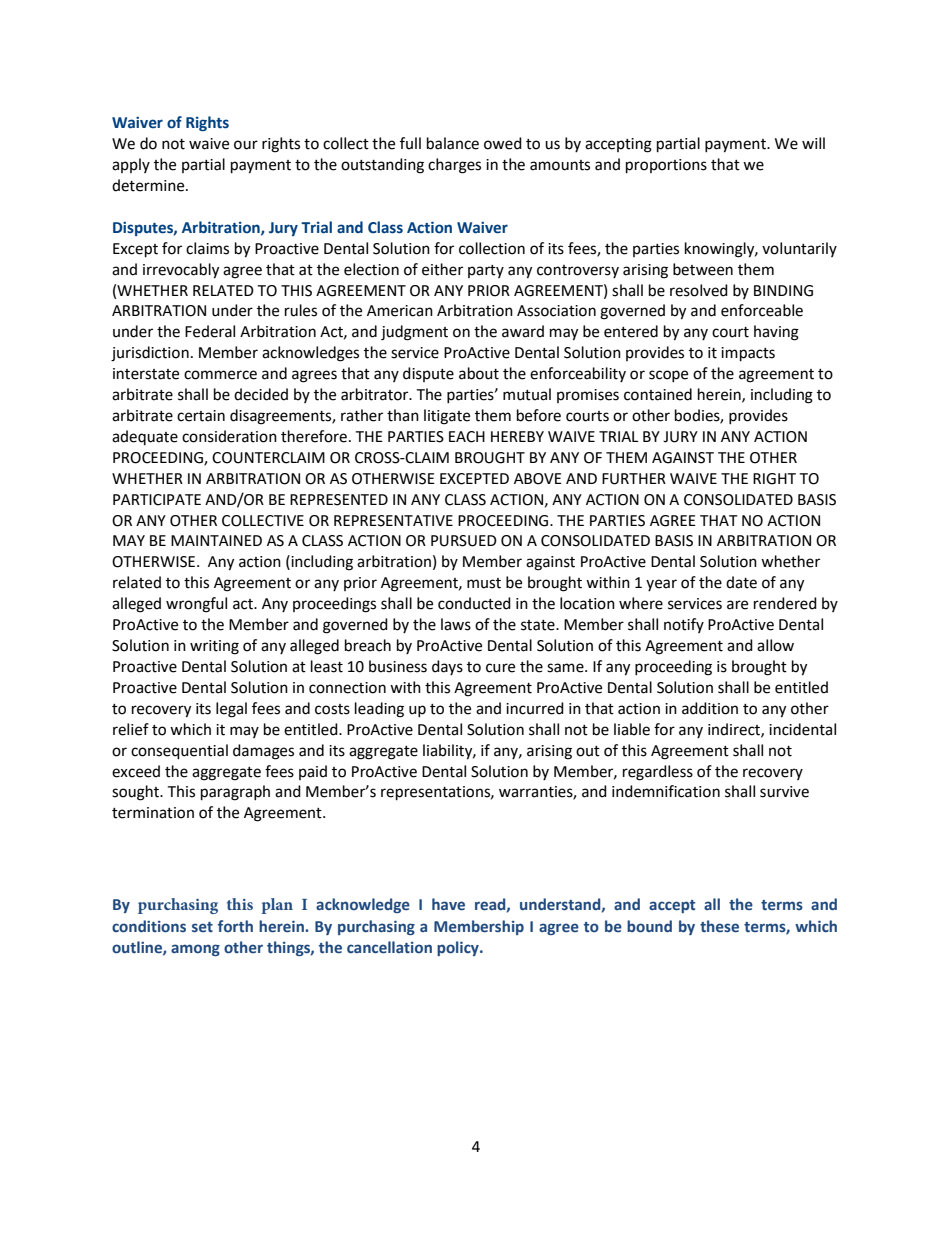 The width and height of the screenshot is (952, 1233). What do you see at coordinates (775, 645) in the screenshot?
I see `allow` at bounding box center [775, 645].
